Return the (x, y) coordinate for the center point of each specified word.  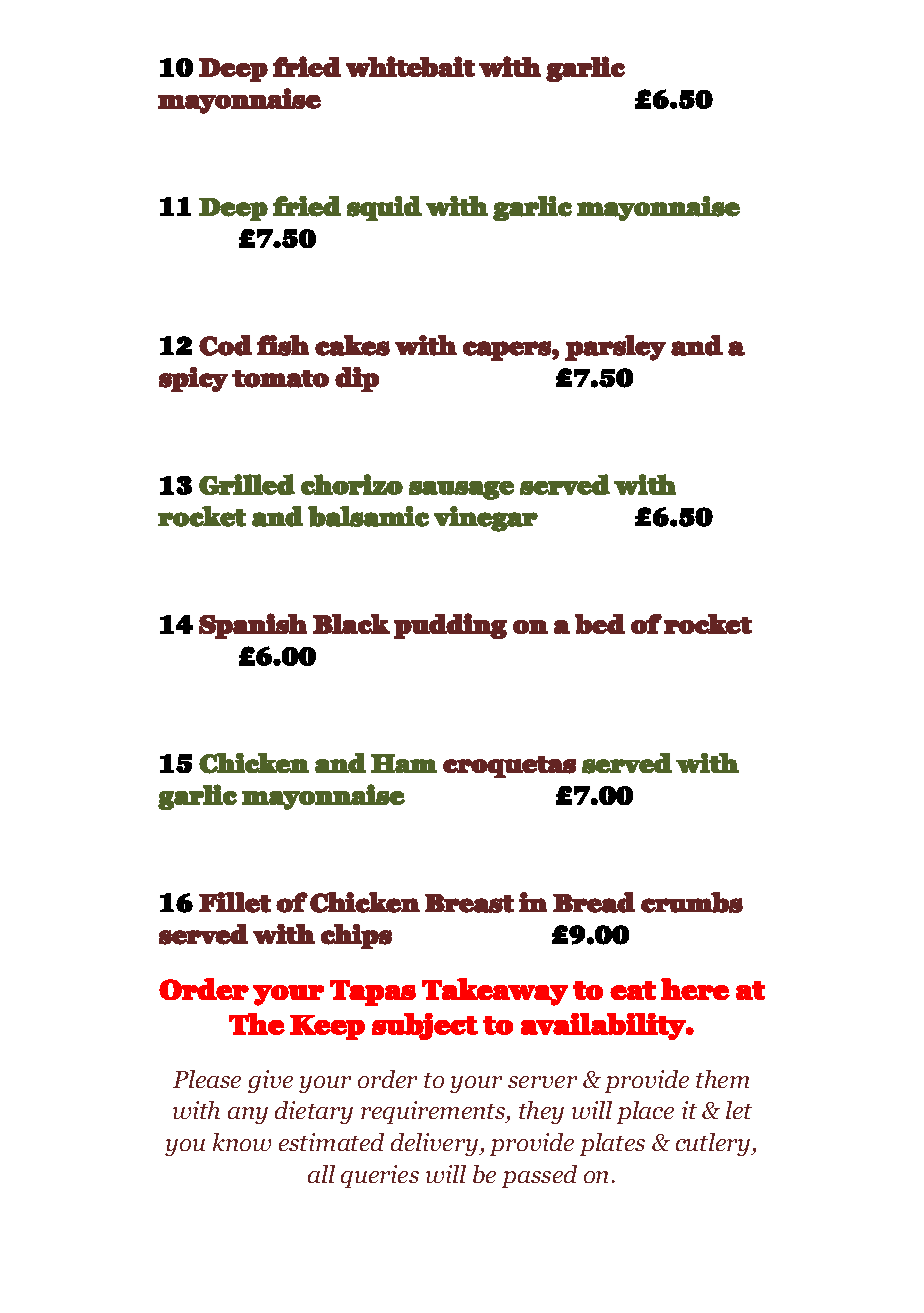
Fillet (235, 902)
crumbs (692, 902)
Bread (594, 902)
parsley (615, 348)
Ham (404, 763)
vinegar (486, 519)
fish (283, 345)
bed (600, 624)
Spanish (253, 626)
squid (384, 208)
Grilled (247, 484)
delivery (436, 1144)
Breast (469, 903)
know (242, 1142)
